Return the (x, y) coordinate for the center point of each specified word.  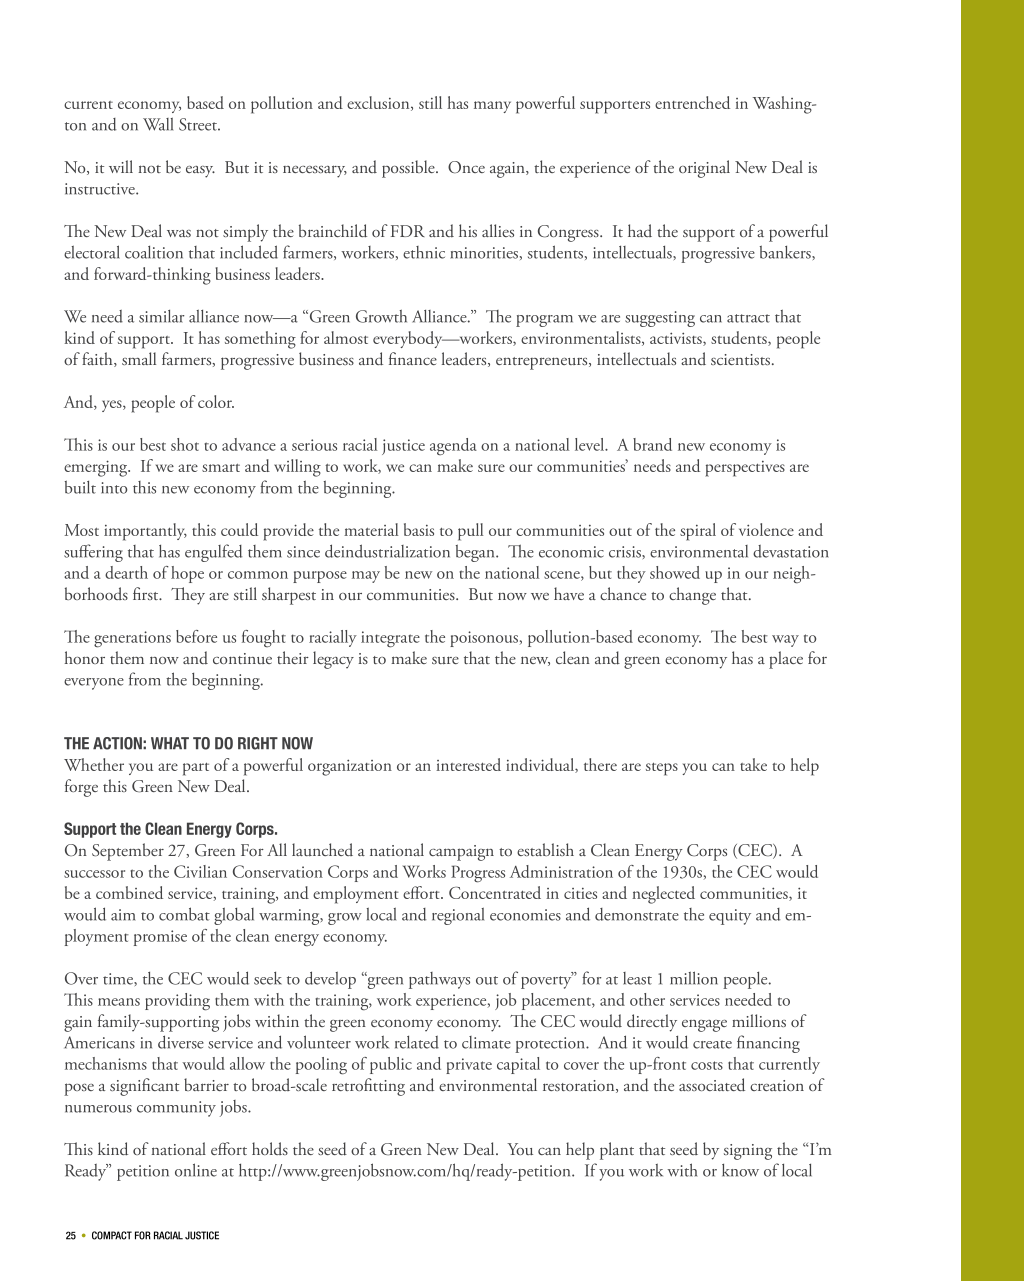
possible (409, 169)
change (692, 596)
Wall (158, 124)
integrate (390, 639)
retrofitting (368, 1087)
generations (132, 639)
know (740, 1170)
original (704, 169)
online (196, 1170)
